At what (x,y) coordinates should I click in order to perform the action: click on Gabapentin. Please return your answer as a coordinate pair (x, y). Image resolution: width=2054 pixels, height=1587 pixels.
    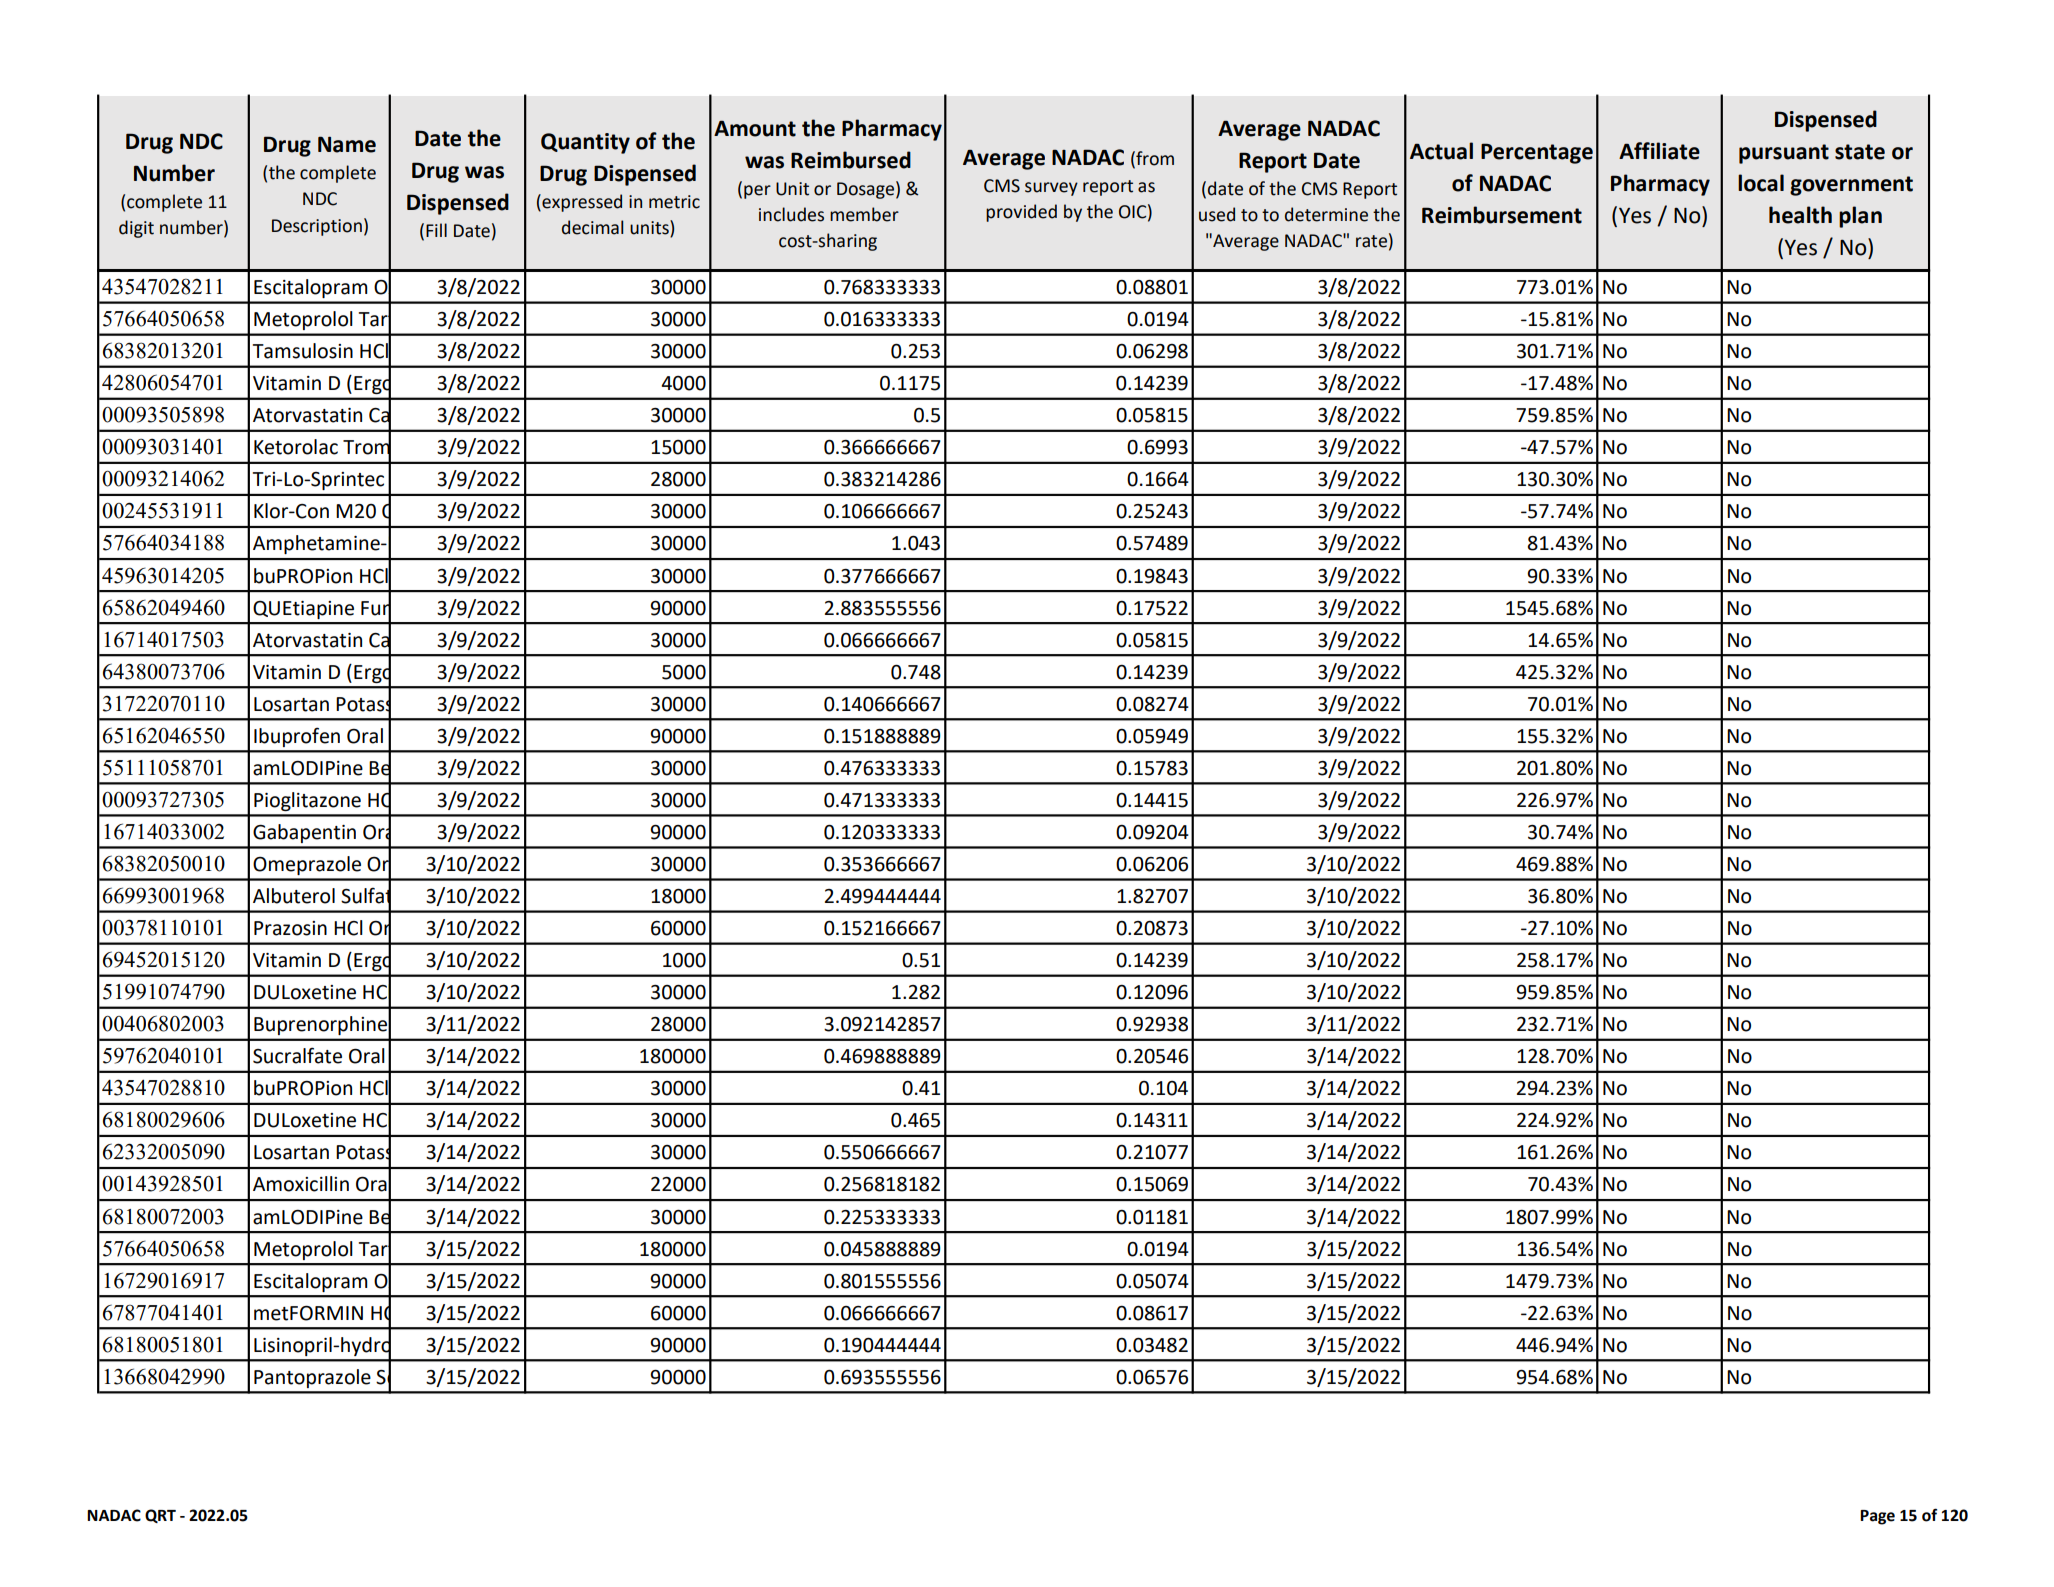
    Looking at the image, I should click on (304, 833).
